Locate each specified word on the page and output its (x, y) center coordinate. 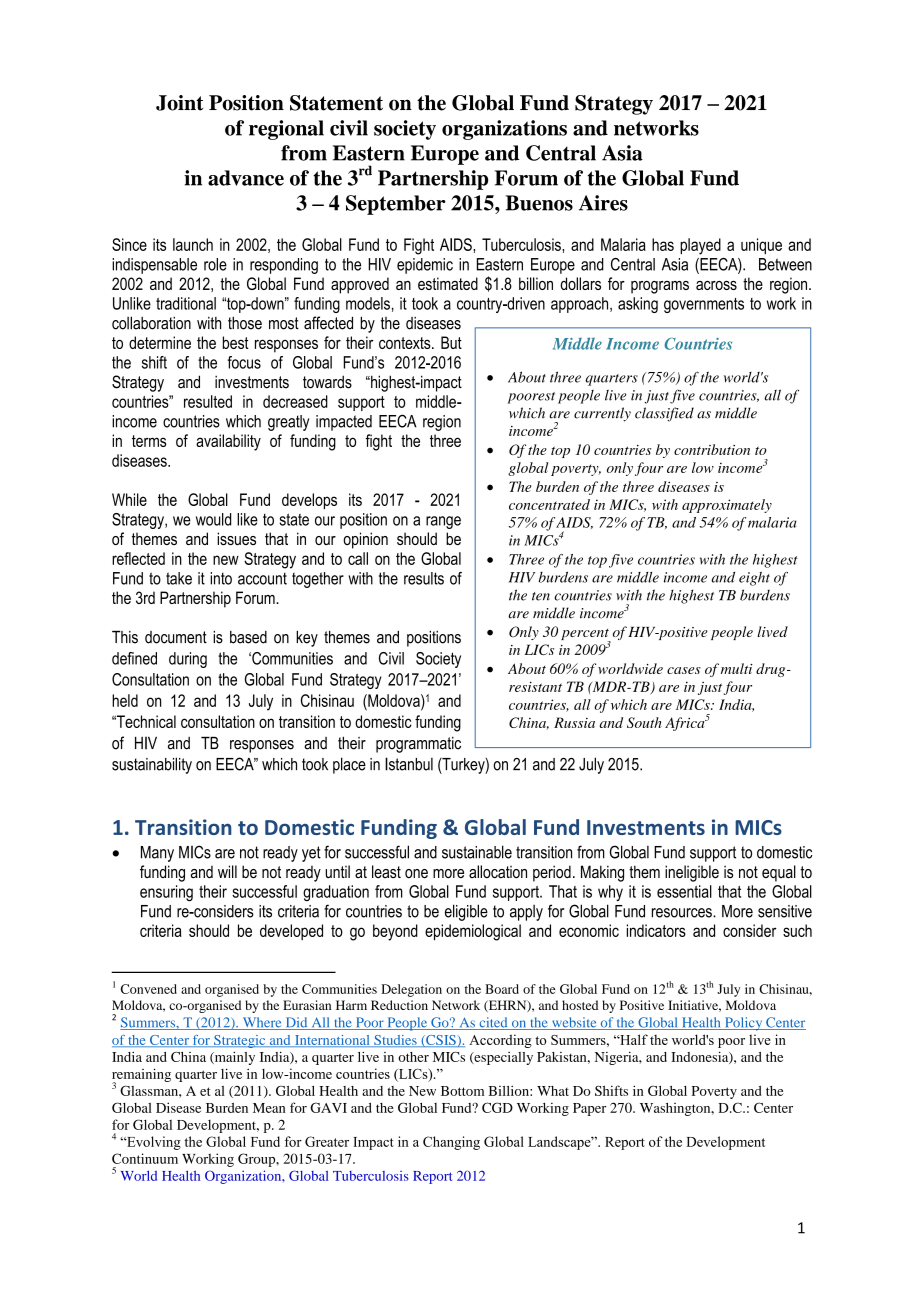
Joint (179, 103)
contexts (406, 343)
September (396, 205)
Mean (269, 1108)
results (424, 578)
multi (737, 668)
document (176, 637)
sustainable (477, 852)
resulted (208, 401)
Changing (451, 1143)
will (227, 871)
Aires (603, 203)
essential (684, 891)
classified (664, 414)
